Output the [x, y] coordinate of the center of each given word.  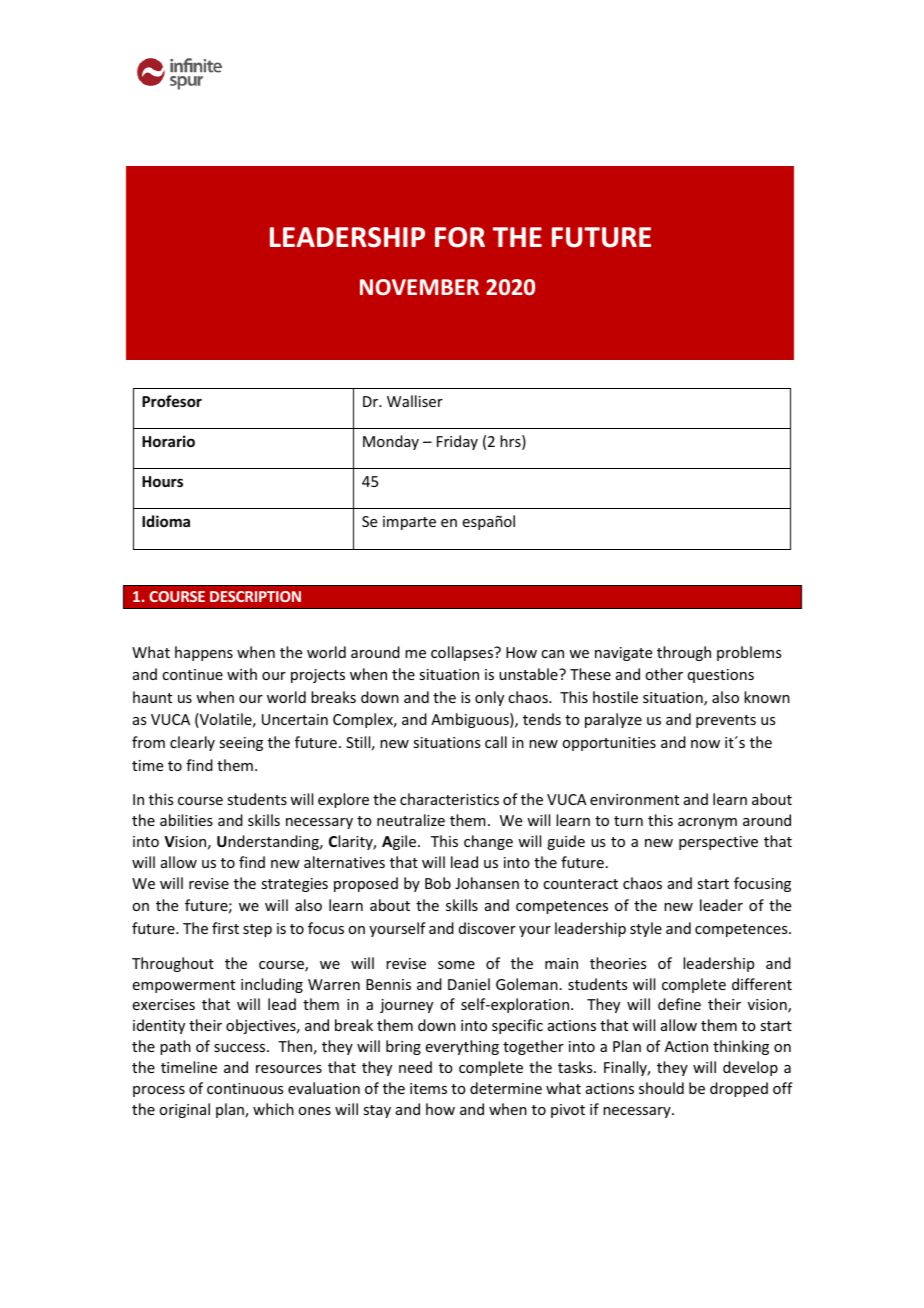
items [428, 1088]
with [242, 674]
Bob [438, 883]
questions [721, 676]
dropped [739, 1089]
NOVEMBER [419, 287]
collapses [463, 653]
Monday [391, 442]
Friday [457, 442]
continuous [245, 1088]
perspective [718, 843]
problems [749, 653]
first [225, 928]
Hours [162, 481]
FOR [460, 237]
